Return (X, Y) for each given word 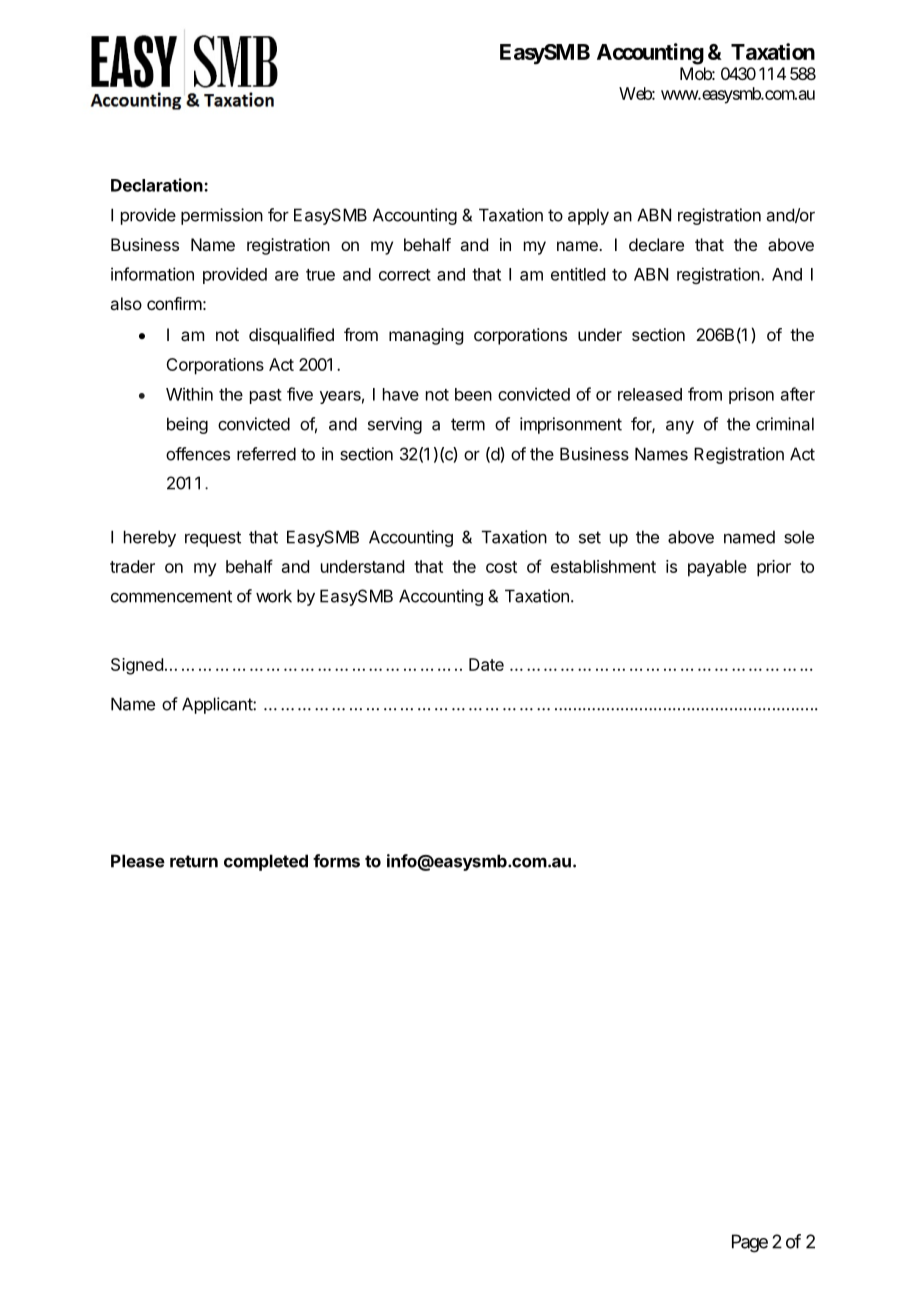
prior (774, 568)
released (650, 394)
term (468, 424)
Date (486, 664)
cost (501, 567)
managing (426, 336)
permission (222, 216)
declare (656, 244)
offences (198, 454)
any (680, 427)
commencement (171, 596)
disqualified (291, 336)
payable (717, 568)
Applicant (218, 705)
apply (588, 216)
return (194, 861)
